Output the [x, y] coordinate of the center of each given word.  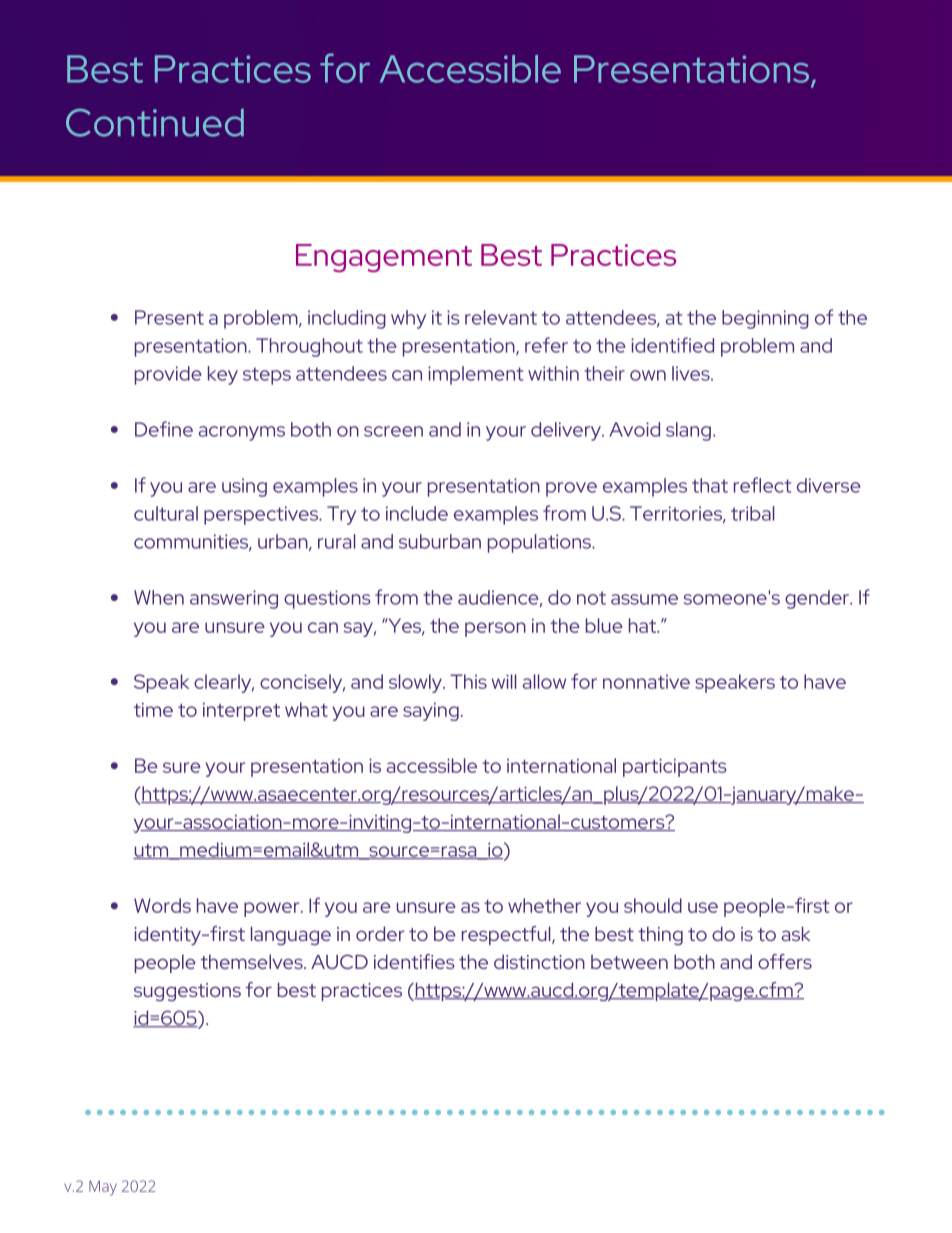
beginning [765, 319]
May [103, 1188]
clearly [224, 683]
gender [818, 599]
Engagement [384, 258]
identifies [414, 961]
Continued [155, 122]
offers [785, 961]
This [468, 681]
